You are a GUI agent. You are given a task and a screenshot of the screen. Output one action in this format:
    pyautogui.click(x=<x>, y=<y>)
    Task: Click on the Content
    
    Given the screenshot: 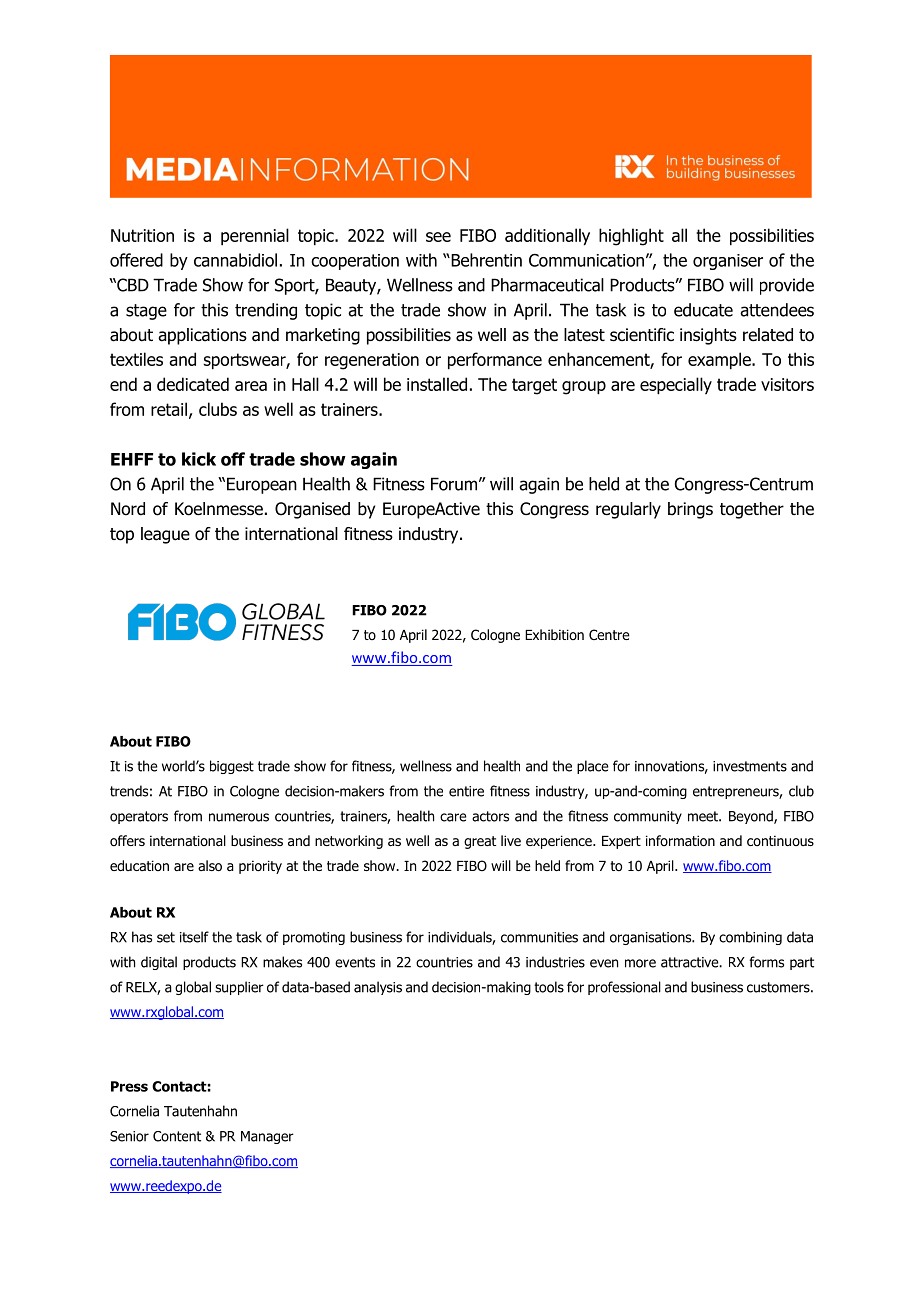 What is the action you would take?
    pyautogui.click(x=177, y=1136)
